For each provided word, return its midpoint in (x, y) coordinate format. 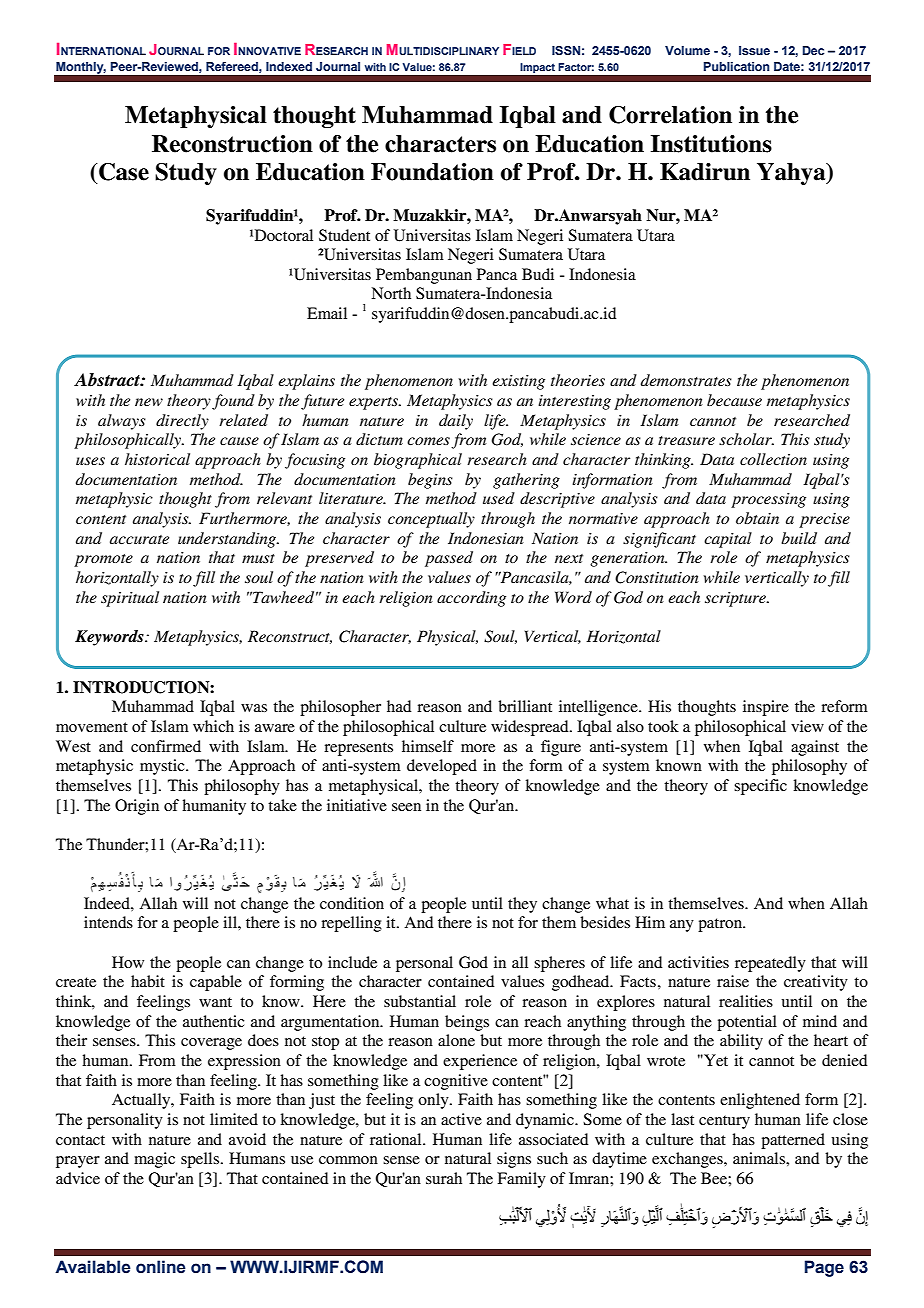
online (161, 1267)
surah (444, 1178)
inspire (766, 708)
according (471, 599)
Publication (737, 66)
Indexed (289, 66)
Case (123, 172)
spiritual (130, 599)
